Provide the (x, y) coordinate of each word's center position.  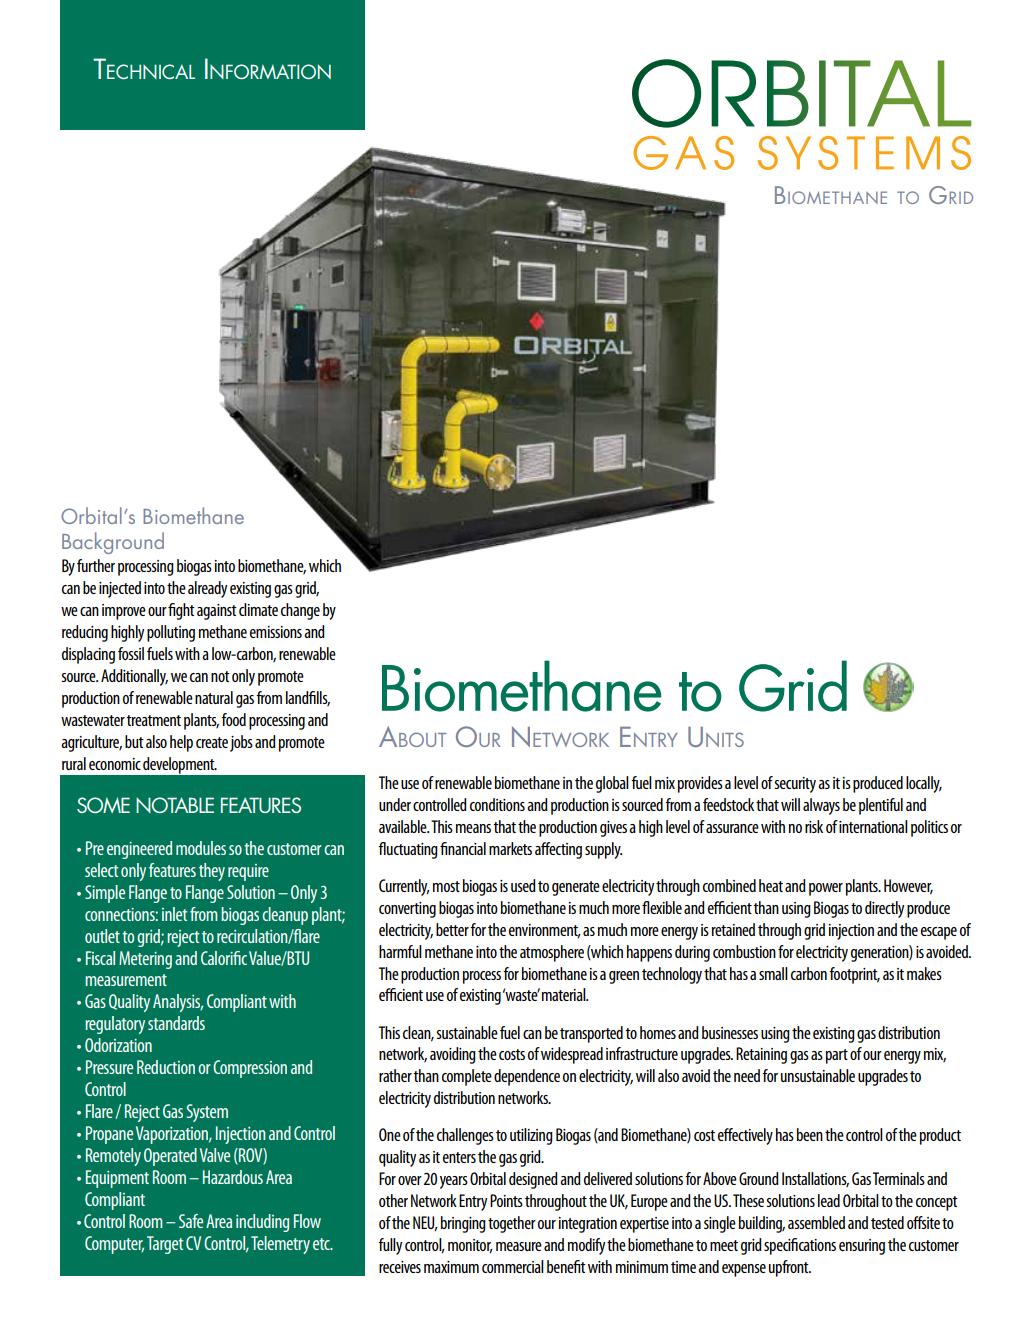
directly (884, 909)
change (300, 611)
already (207, 589)
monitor (470, 1246)
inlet (175, 914)
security (795, 785)
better (452, 929)
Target (165, 1245)
